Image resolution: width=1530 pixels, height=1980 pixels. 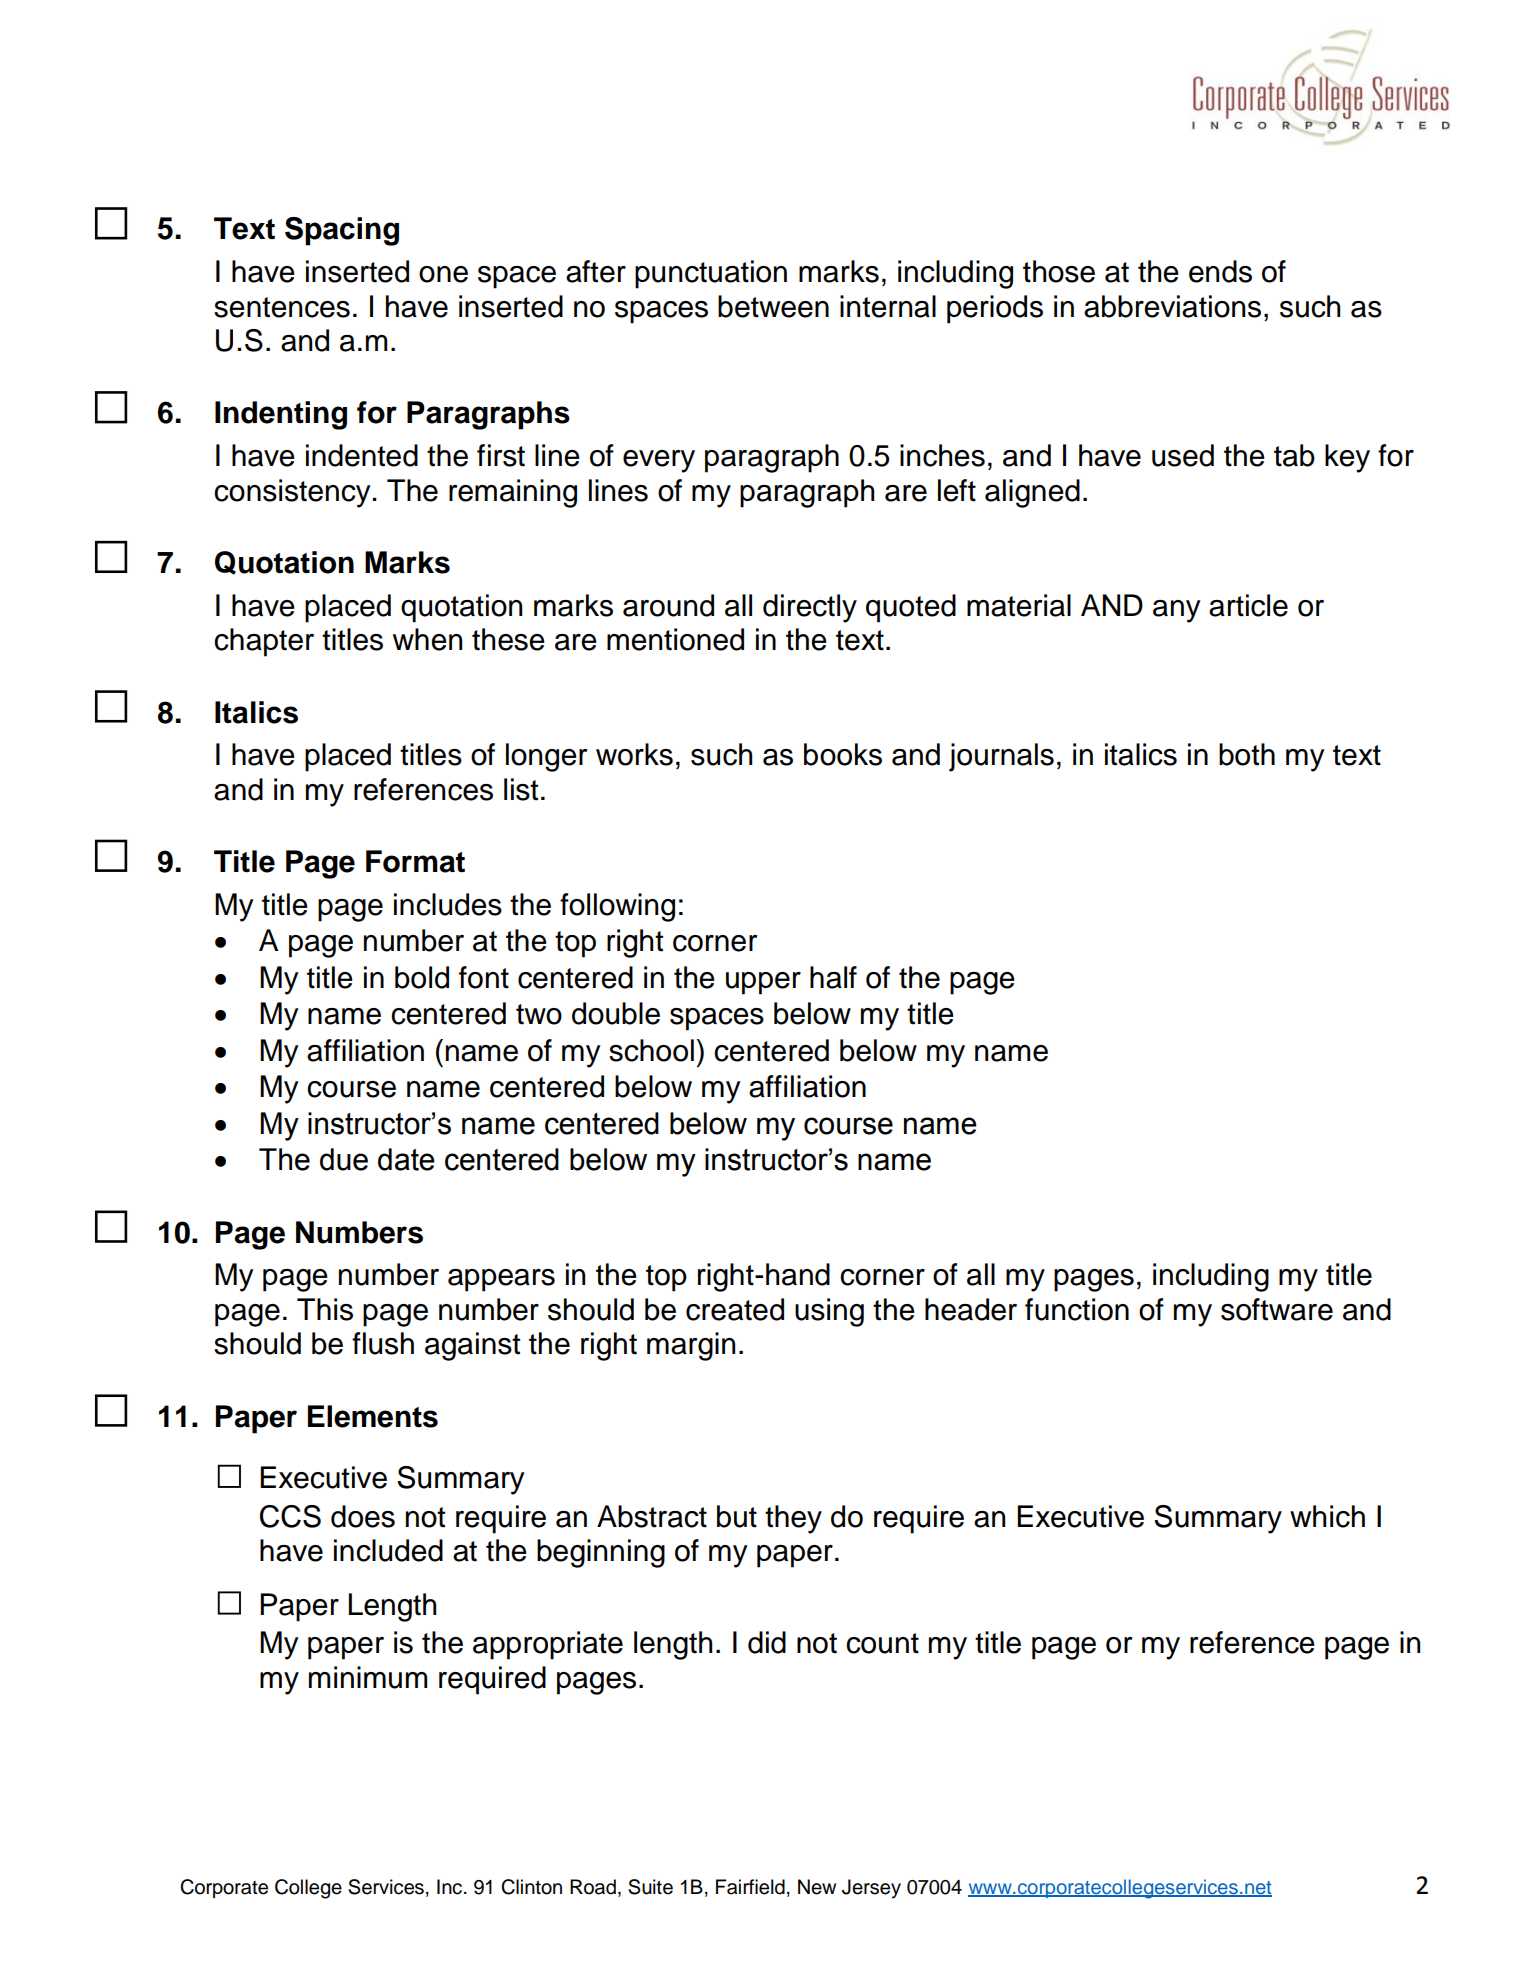 I want to click on New, so click(x=817, y=1887).
